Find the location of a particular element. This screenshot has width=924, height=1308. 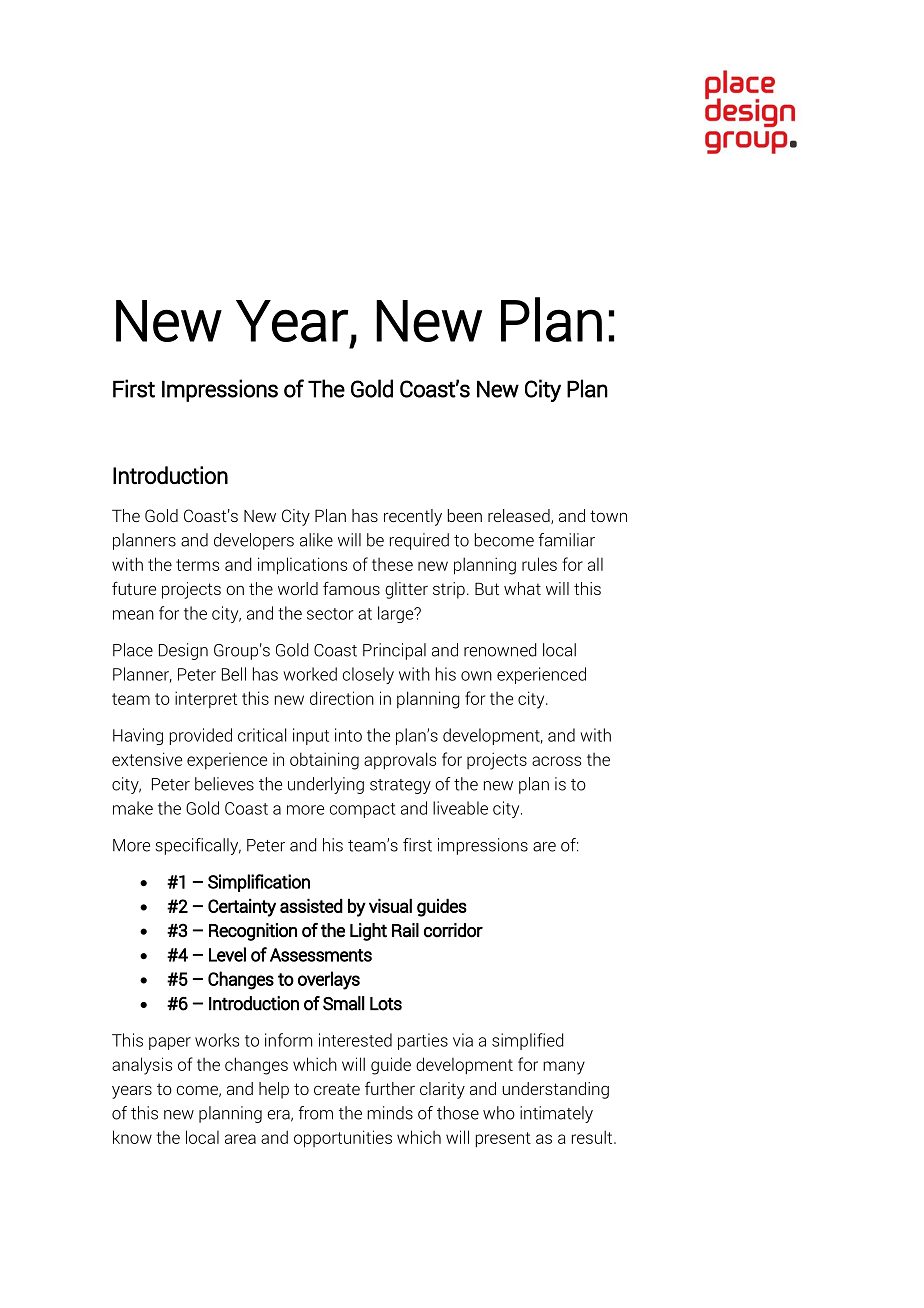

intimately is located at coordinates (556, 1114).
